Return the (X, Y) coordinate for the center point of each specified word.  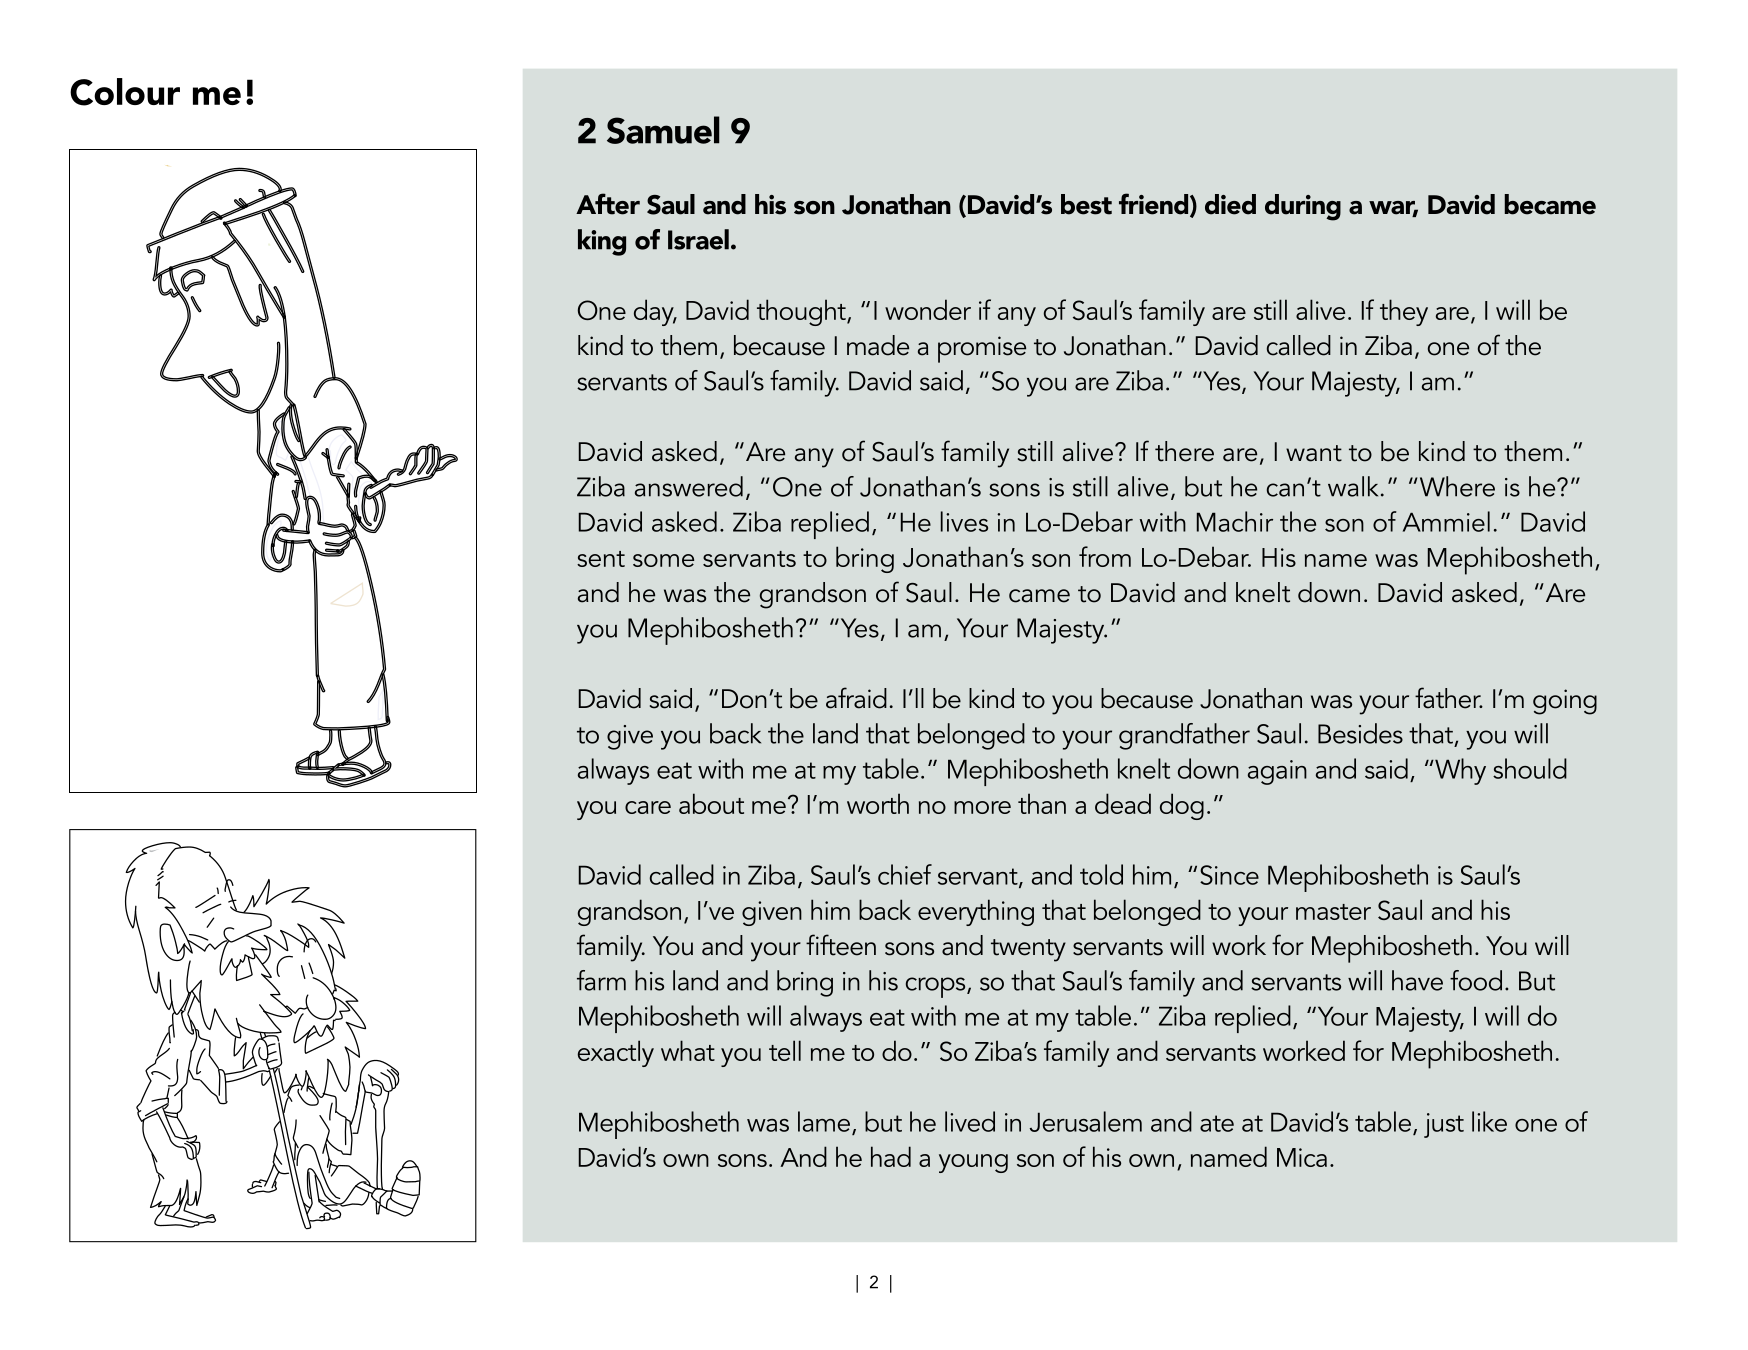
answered (689, 486)
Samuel (663, 130)
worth (878, 803)
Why (1459, 771)
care (648, 807)
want (1314, 453)
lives (964, 521)
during (1303, 207)
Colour (125, 92)
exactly (616, 1053)
